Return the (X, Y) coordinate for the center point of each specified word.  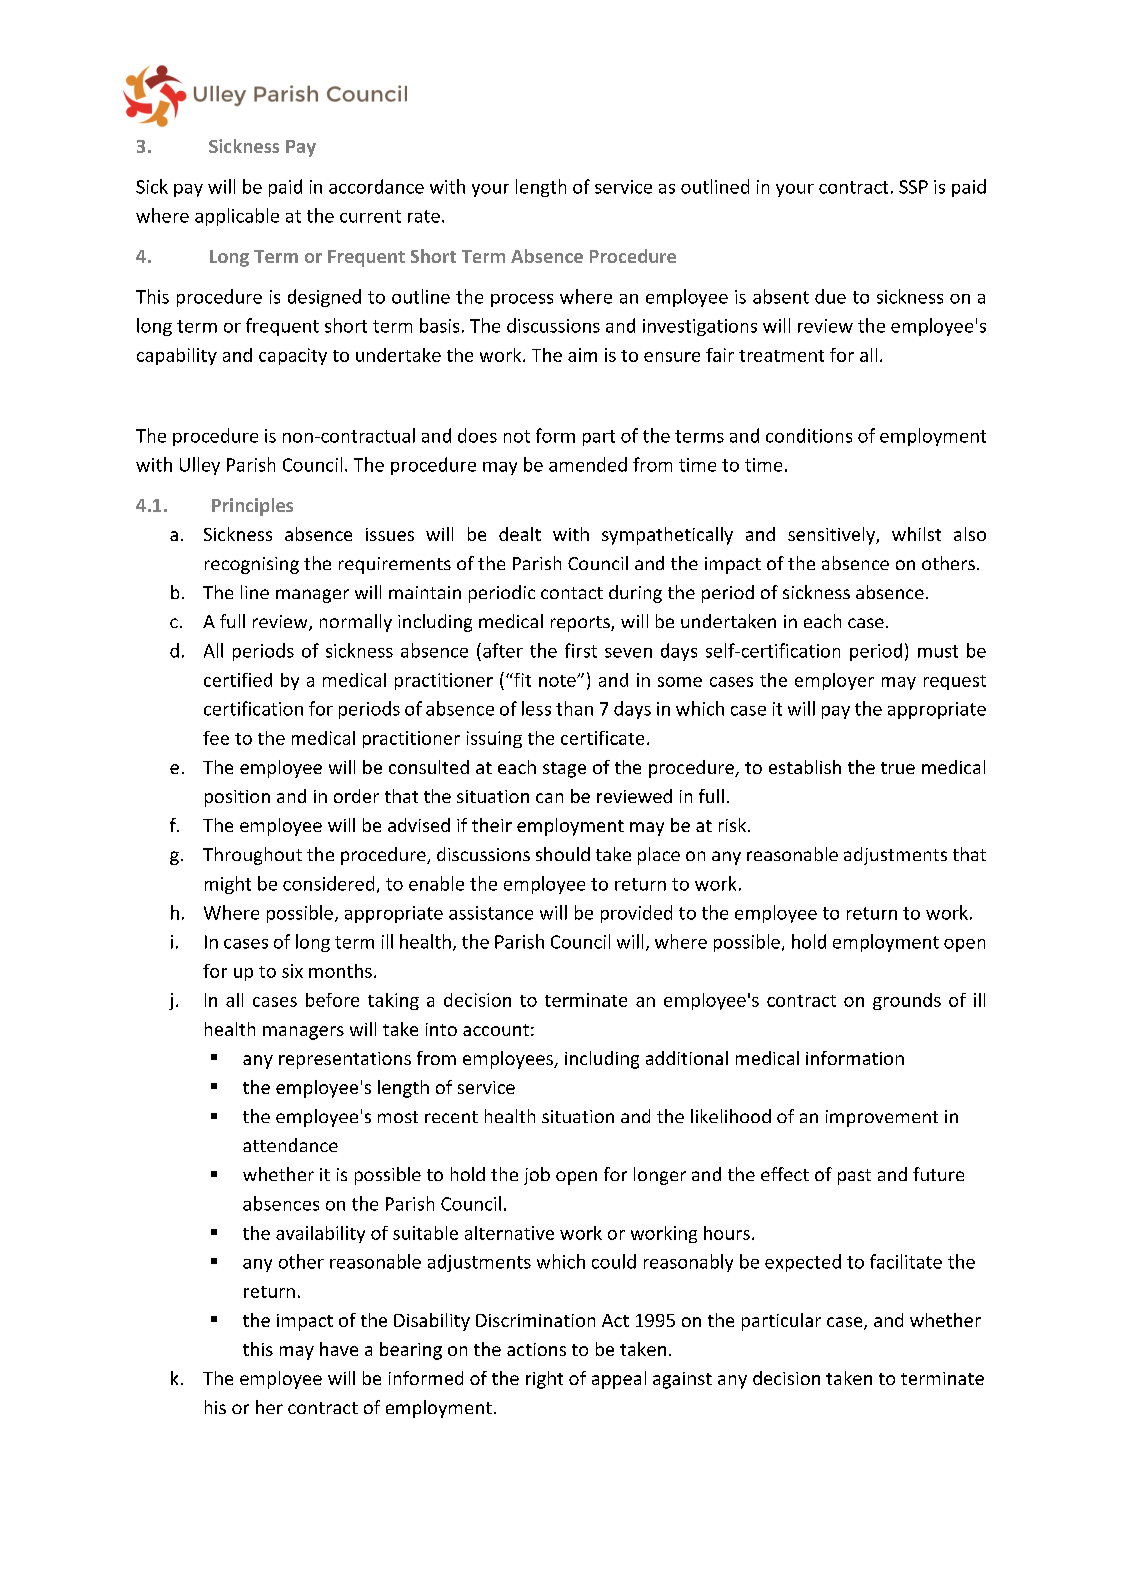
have (339, 1349)
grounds (907, 1001)
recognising (252, 565)
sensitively (832, 536)
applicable (237, 217)
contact (572, 593)
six (292, 971)
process (522, 300)
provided (636, 914)
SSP (913, 187)
